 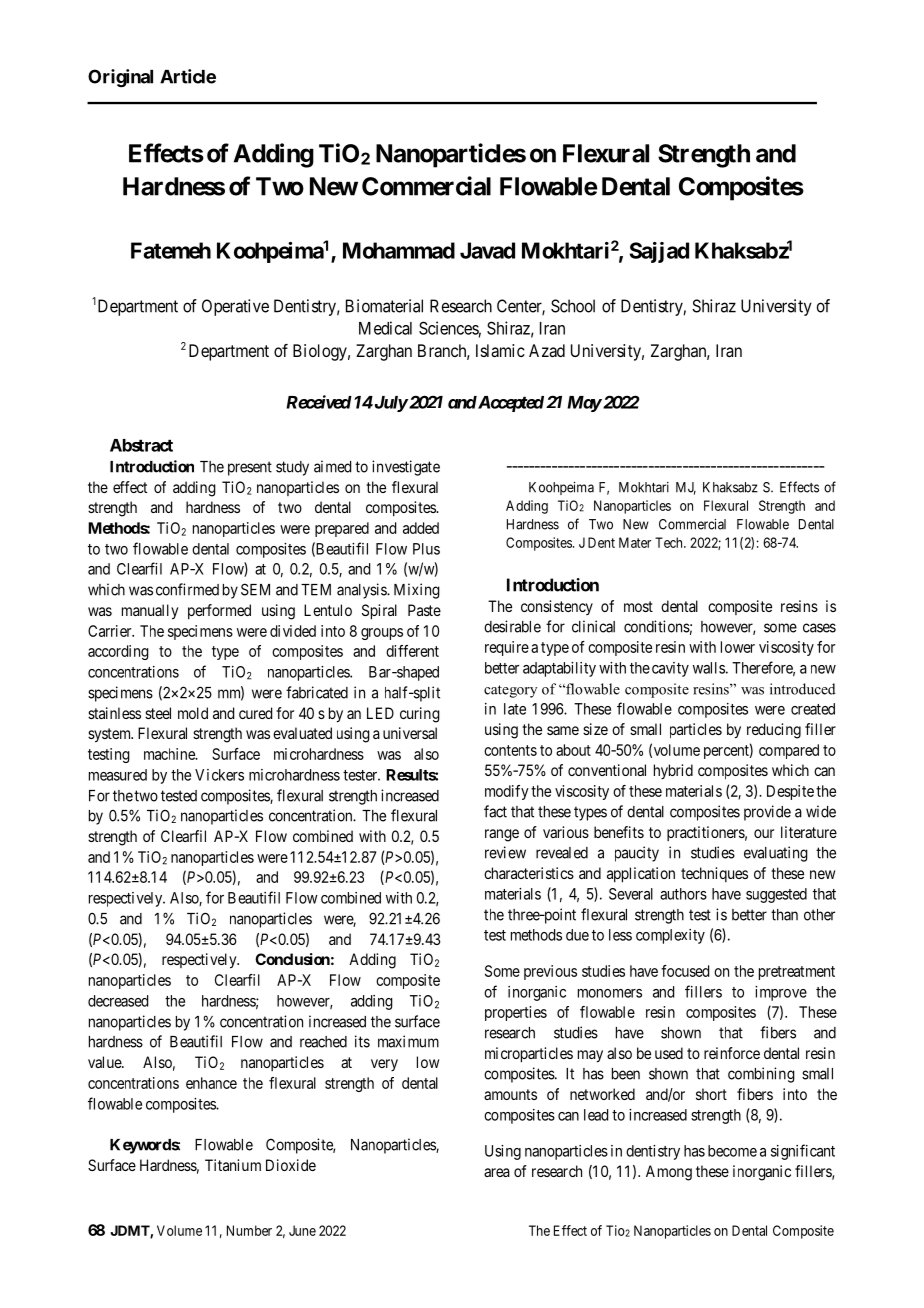 What do you see at coordinates (219, 611) in the screenshot?
I see `performed` at bounding box center [219, 611].
